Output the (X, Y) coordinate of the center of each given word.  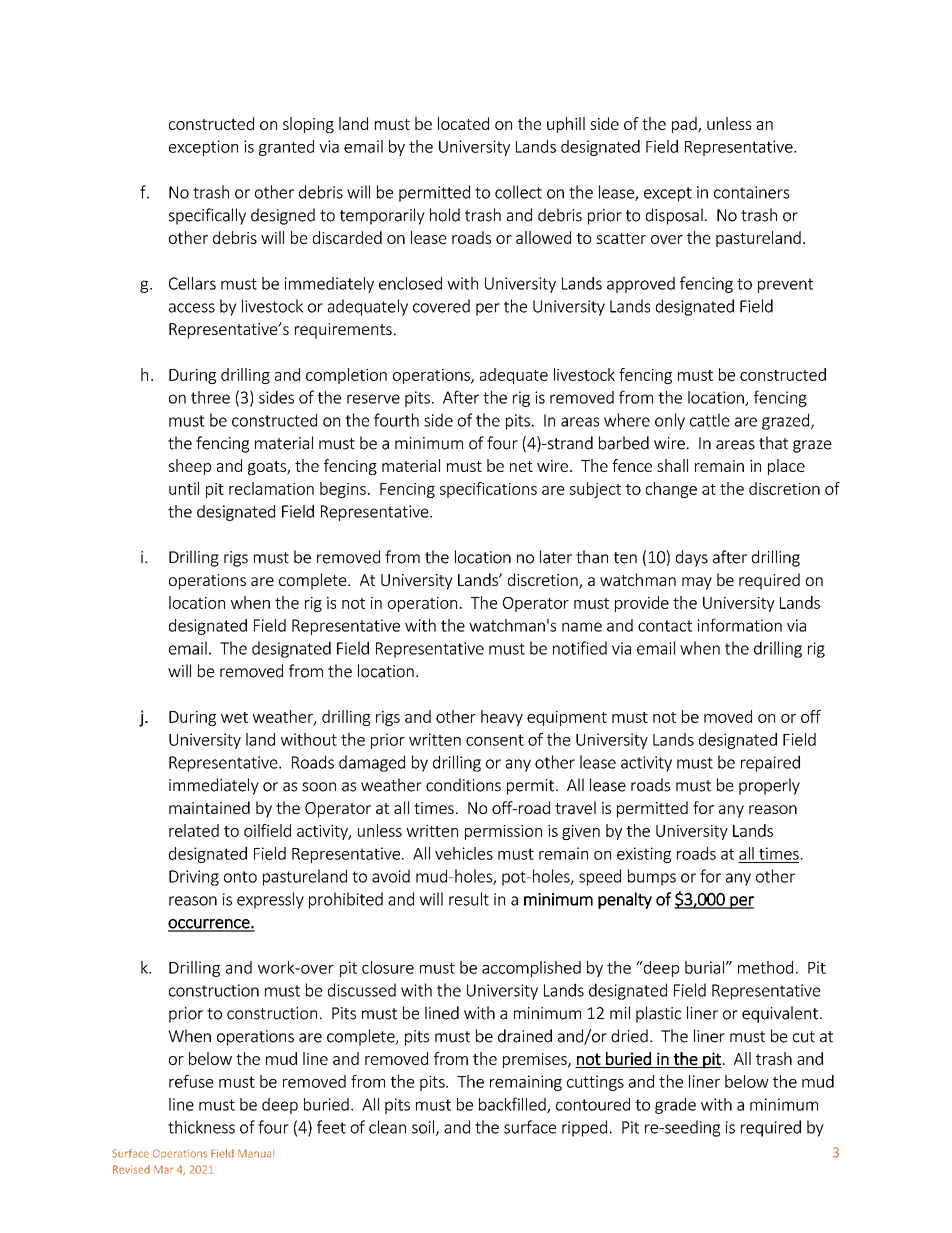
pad (685, 125)
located (463, 123)
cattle (710, 420)
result (469, 899)
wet (234, 717)
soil (424, 1128)
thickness (201, 1127)
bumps (652, 877)
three (210, 397)
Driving (194, 878)
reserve (373, 399)
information (740, 625)
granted (286, 148)
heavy (502, 718)
